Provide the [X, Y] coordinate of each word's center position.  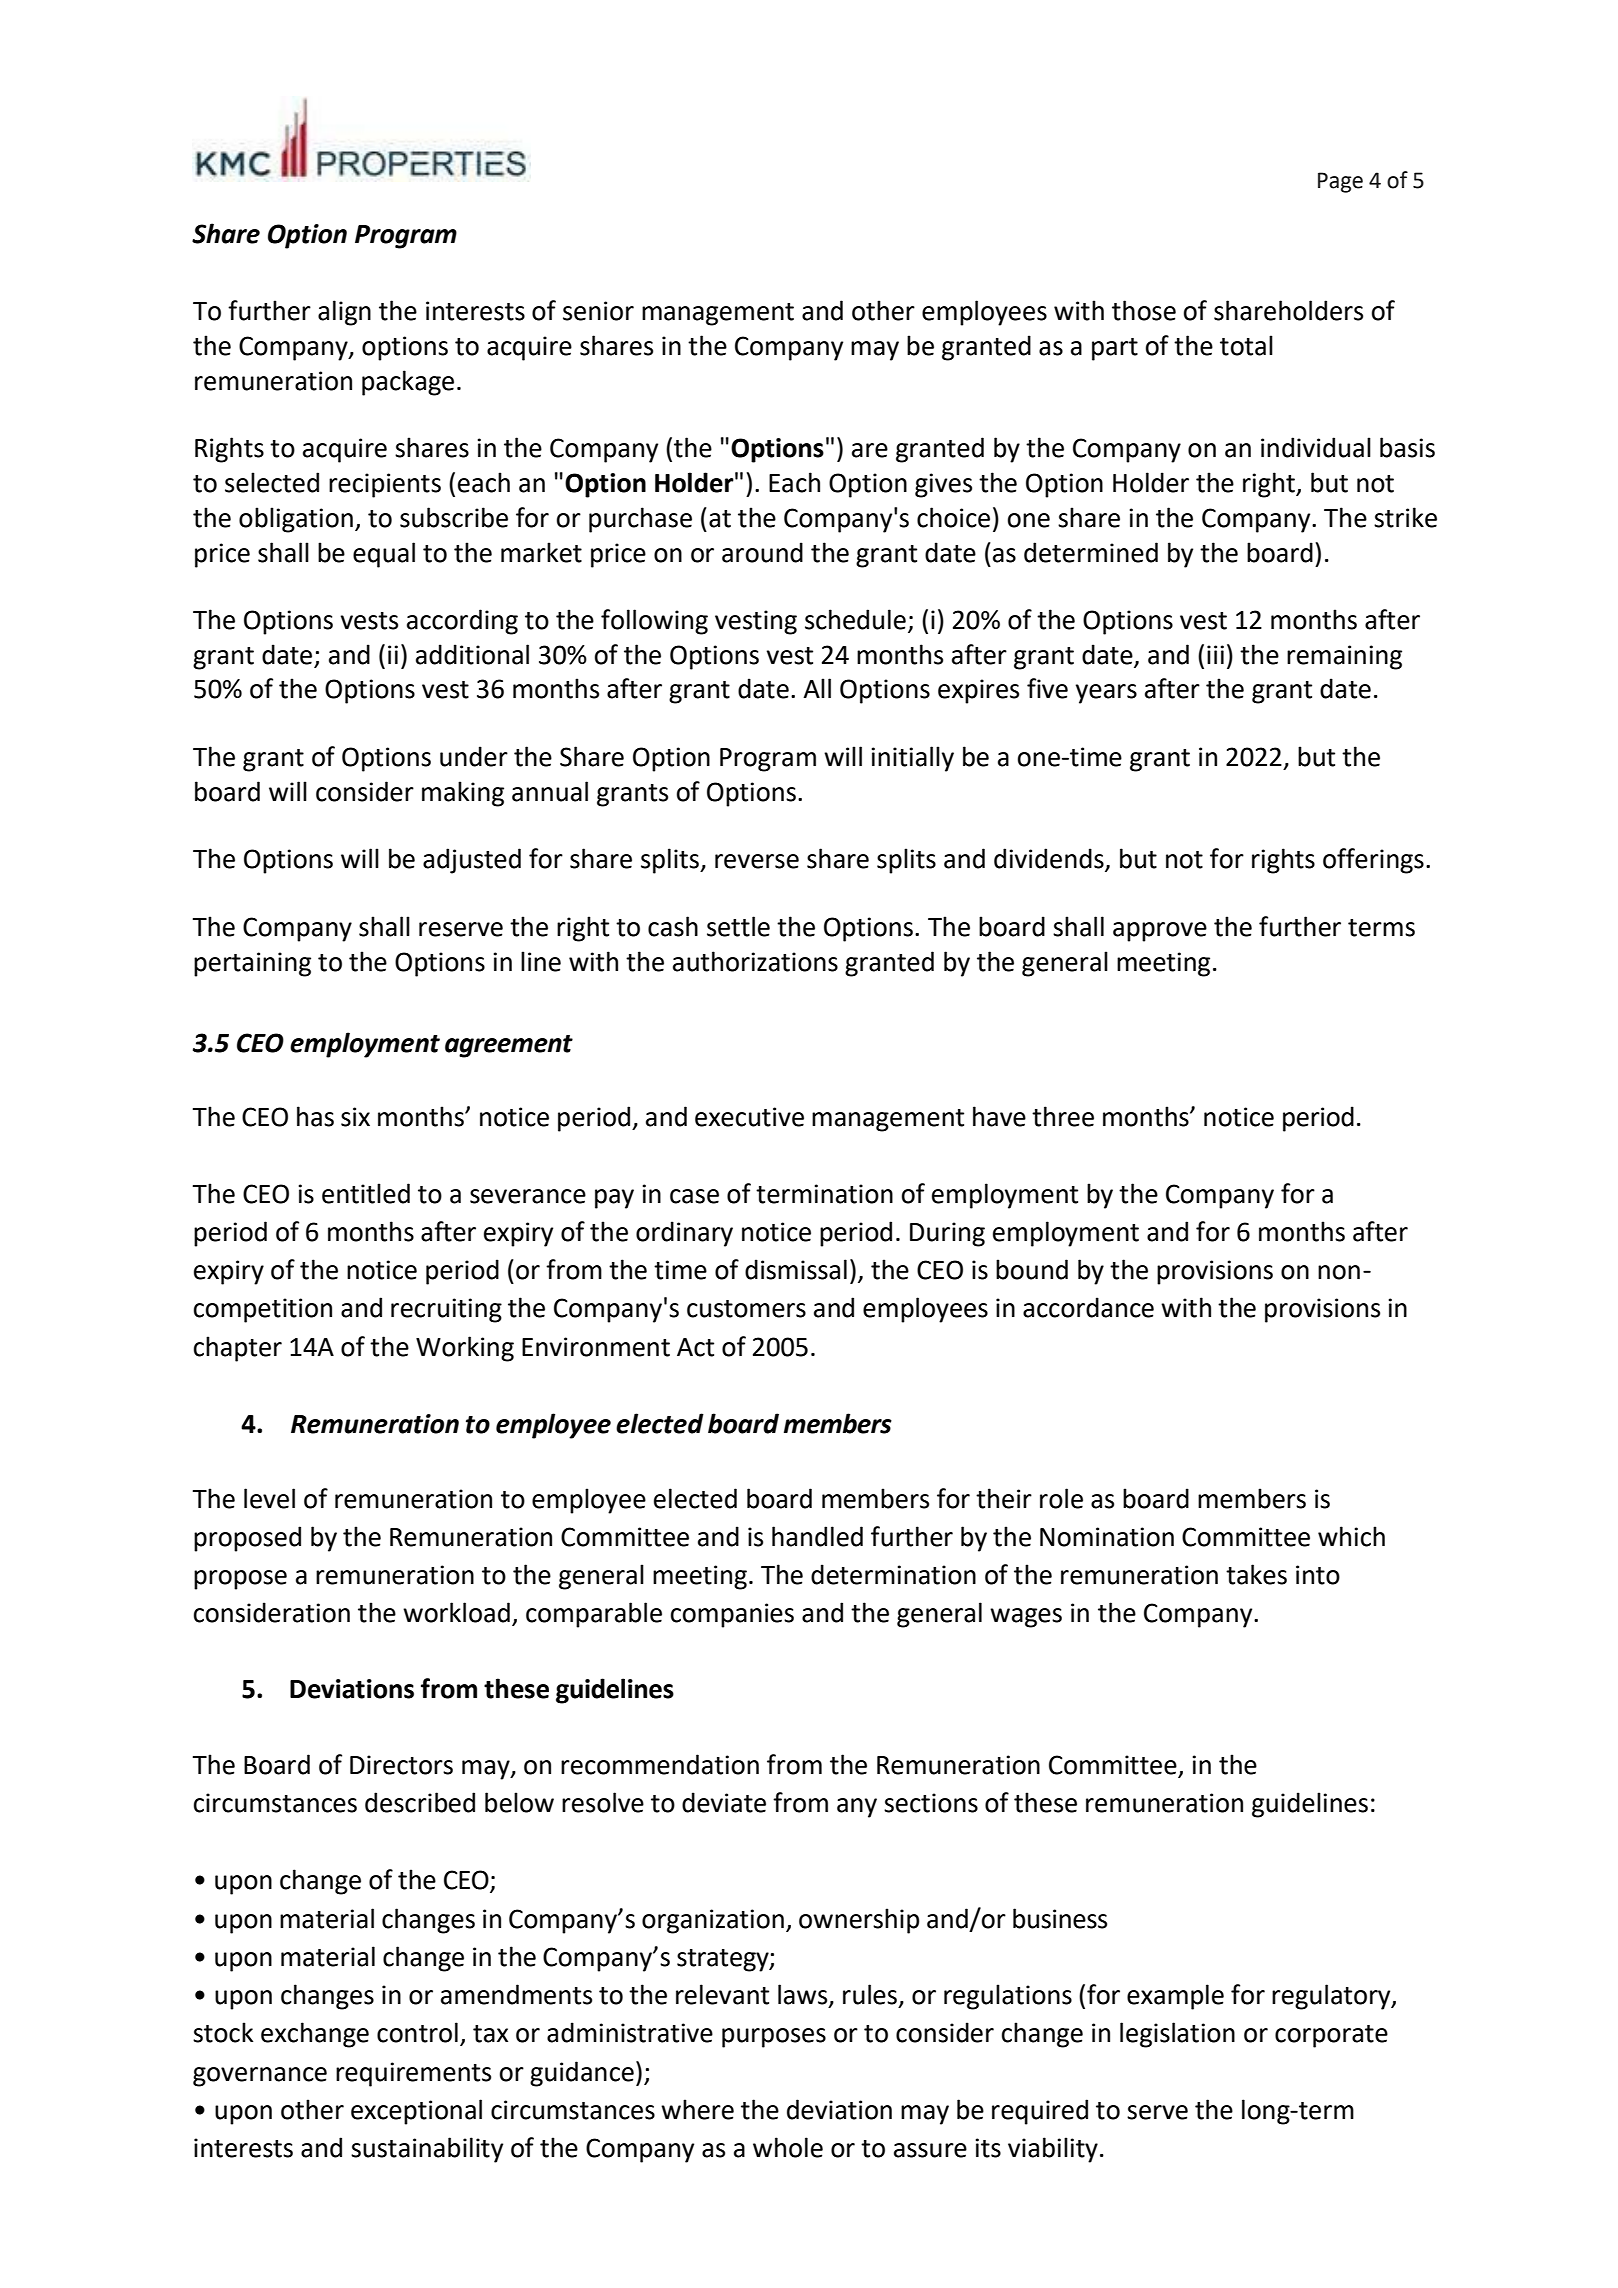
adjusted [472, 861]
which [1351, 1536]
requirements [413, 2074]
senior [598, 311]
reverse [757, 861]
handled [817, 1536]
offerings [1373, 861]
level [269, 1498]
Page [1340, 182]
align [344, 313]
